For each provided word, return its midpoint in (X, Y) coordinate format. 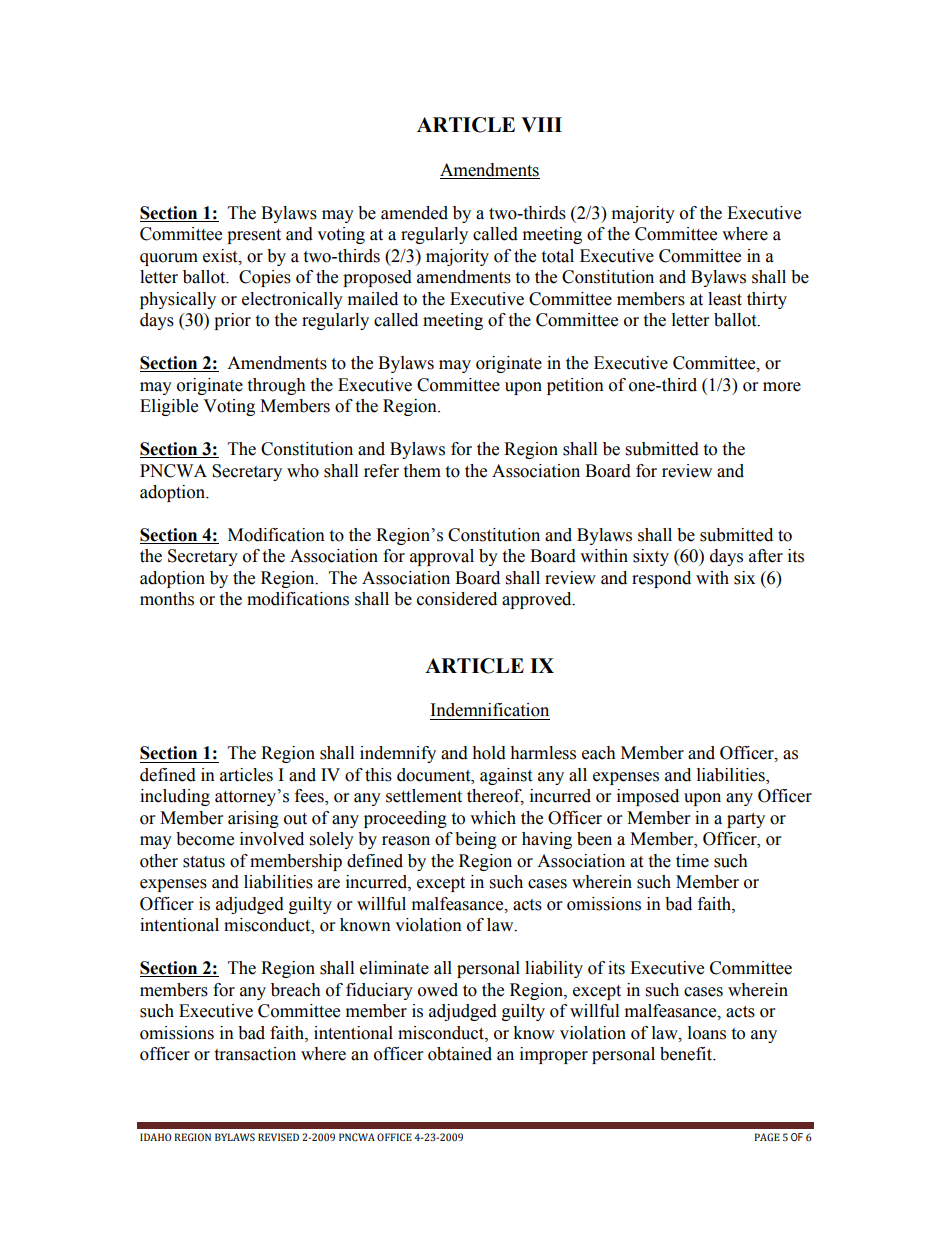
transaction (255, 1054)
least (725, 299)
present (254, 236)
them (422, 471)
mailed (373, 299)
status (204, 862)
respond (661, 579)
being (476, 840)
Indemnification (490, 710)
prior (232, 321)
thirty (767, 300)
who (303, 471)
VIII (541, 124)
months (167, 599)
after (766, 556)
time (692, 861)
